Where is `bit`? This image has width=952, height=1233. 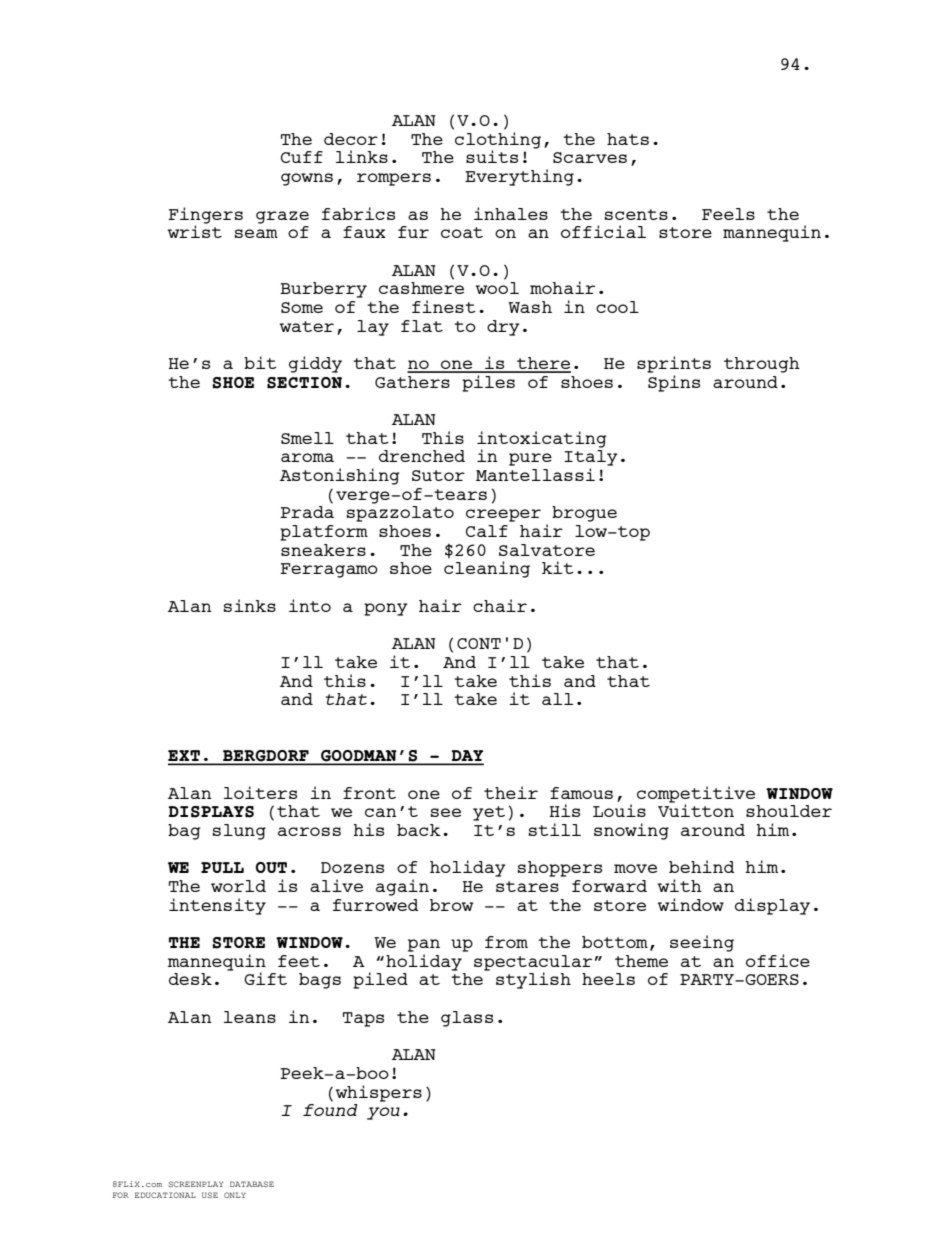 bit is located at coordinates (260, 362).
